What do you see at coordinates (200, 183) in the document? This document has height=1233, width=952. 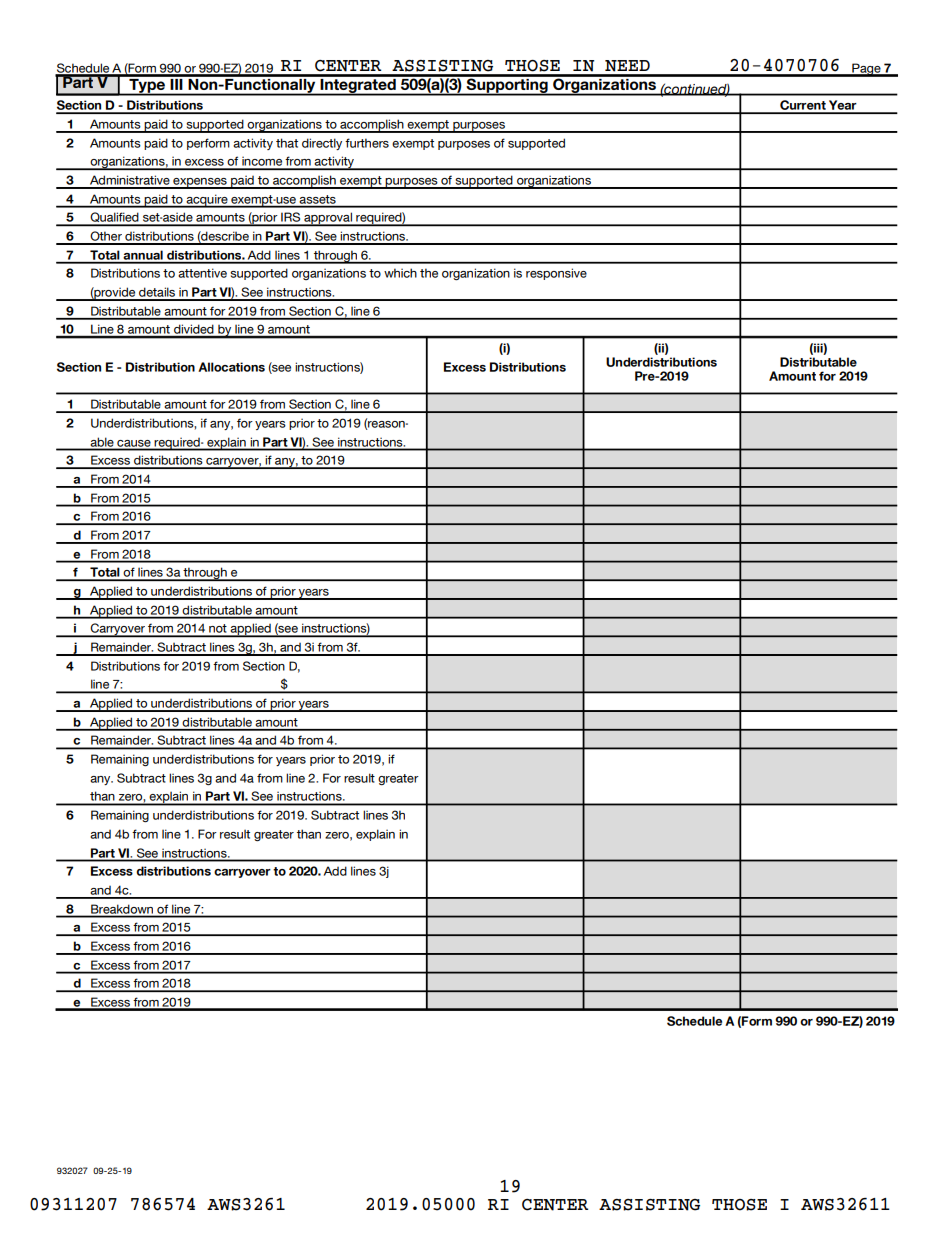 I see `expenses` at bounding box center [200, 183].
